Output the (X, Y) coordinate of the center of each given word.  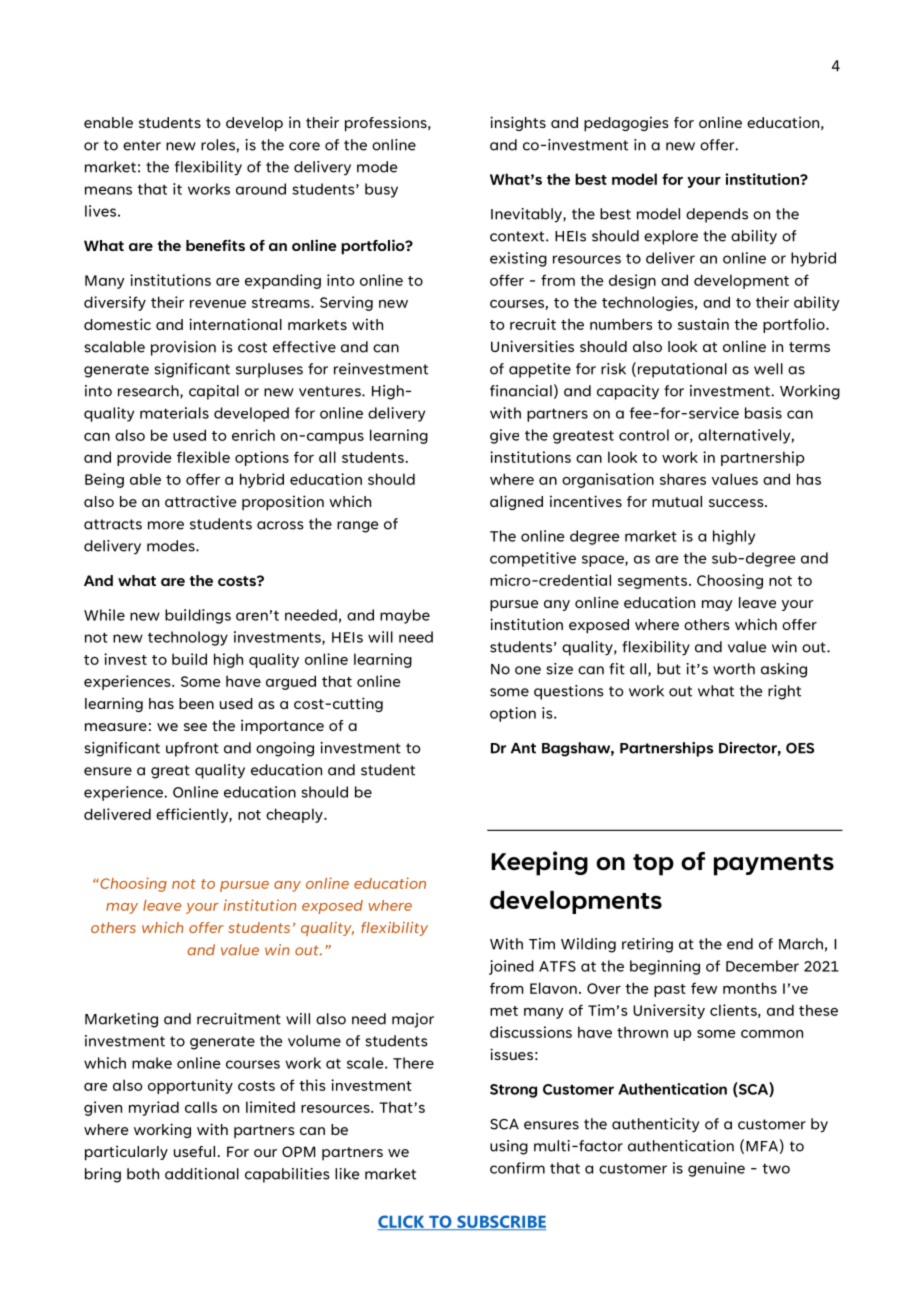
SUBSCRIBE (500, 1222)
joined (511, 967)
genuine (716, 1169)
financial (521, 391)
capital (214, 392)
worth (734, 669)
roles (218, 145)
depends (717, 215)
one (528, 670)
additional (202, 1174)
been (196, 703)
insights (518, 123)
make (152, 1063)
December (762, 966)
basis (763, 413)
